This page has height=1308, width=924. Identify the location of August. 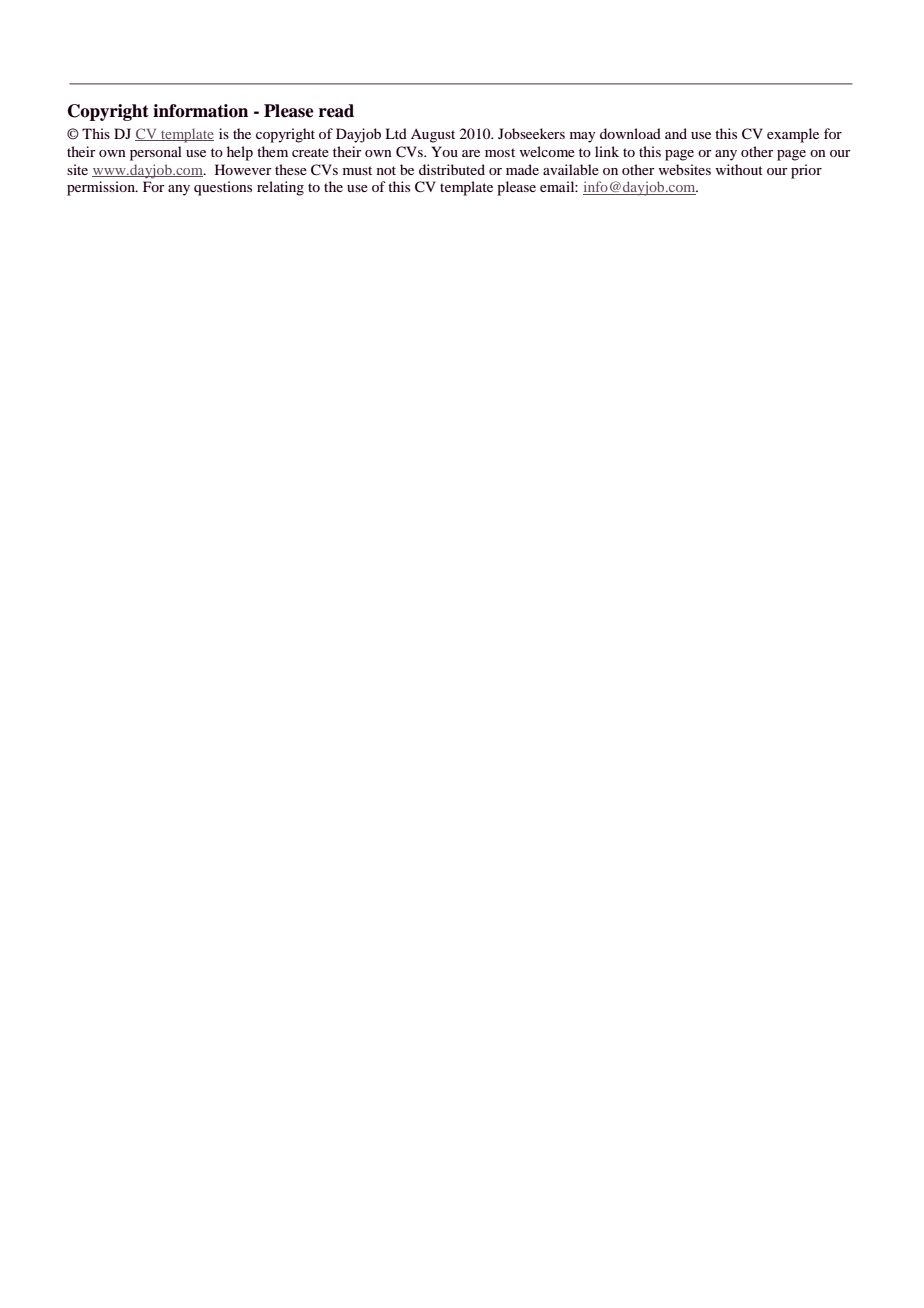
(433, 136).
